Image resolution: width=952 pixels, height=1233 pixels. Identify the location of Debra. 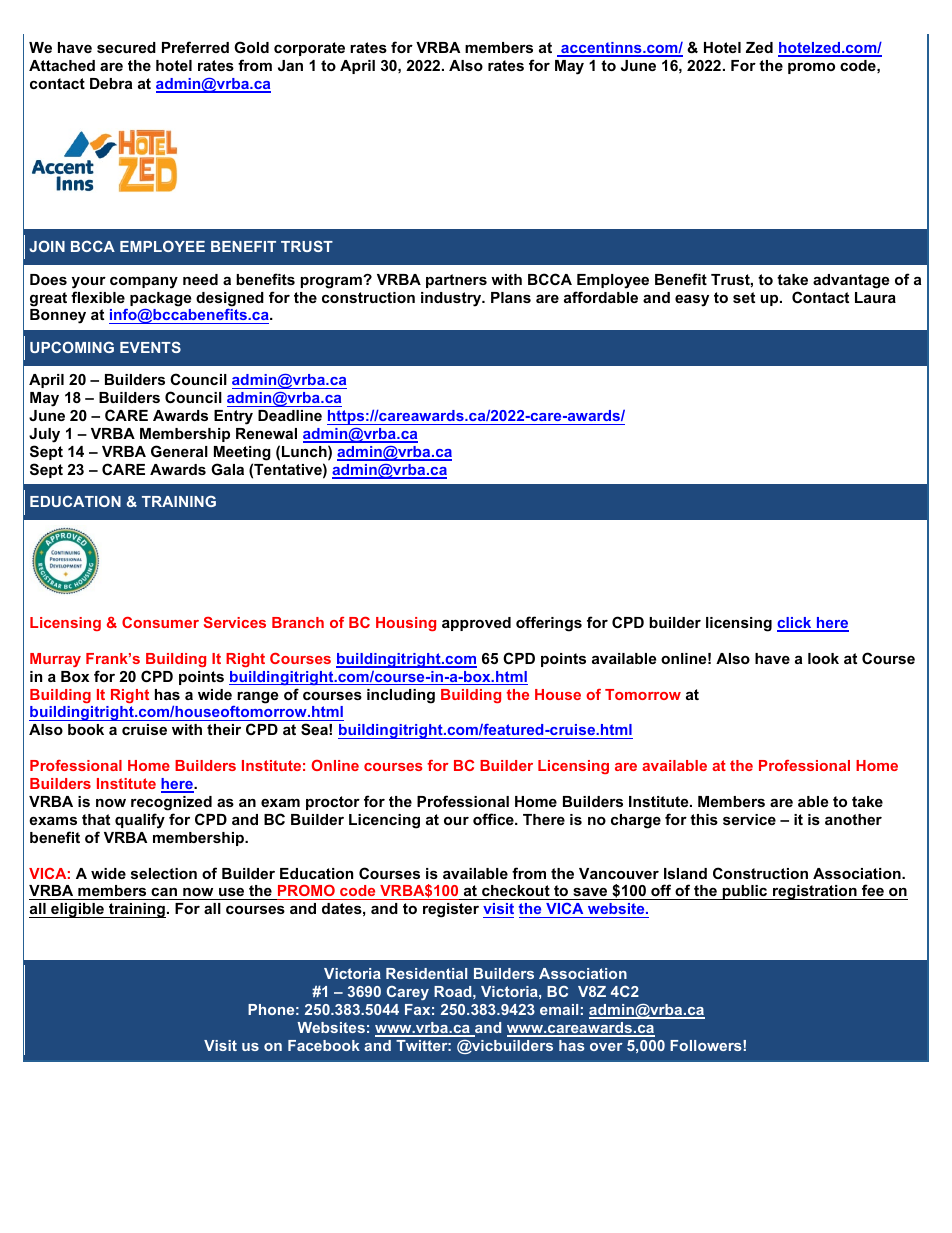
(111, 83).
